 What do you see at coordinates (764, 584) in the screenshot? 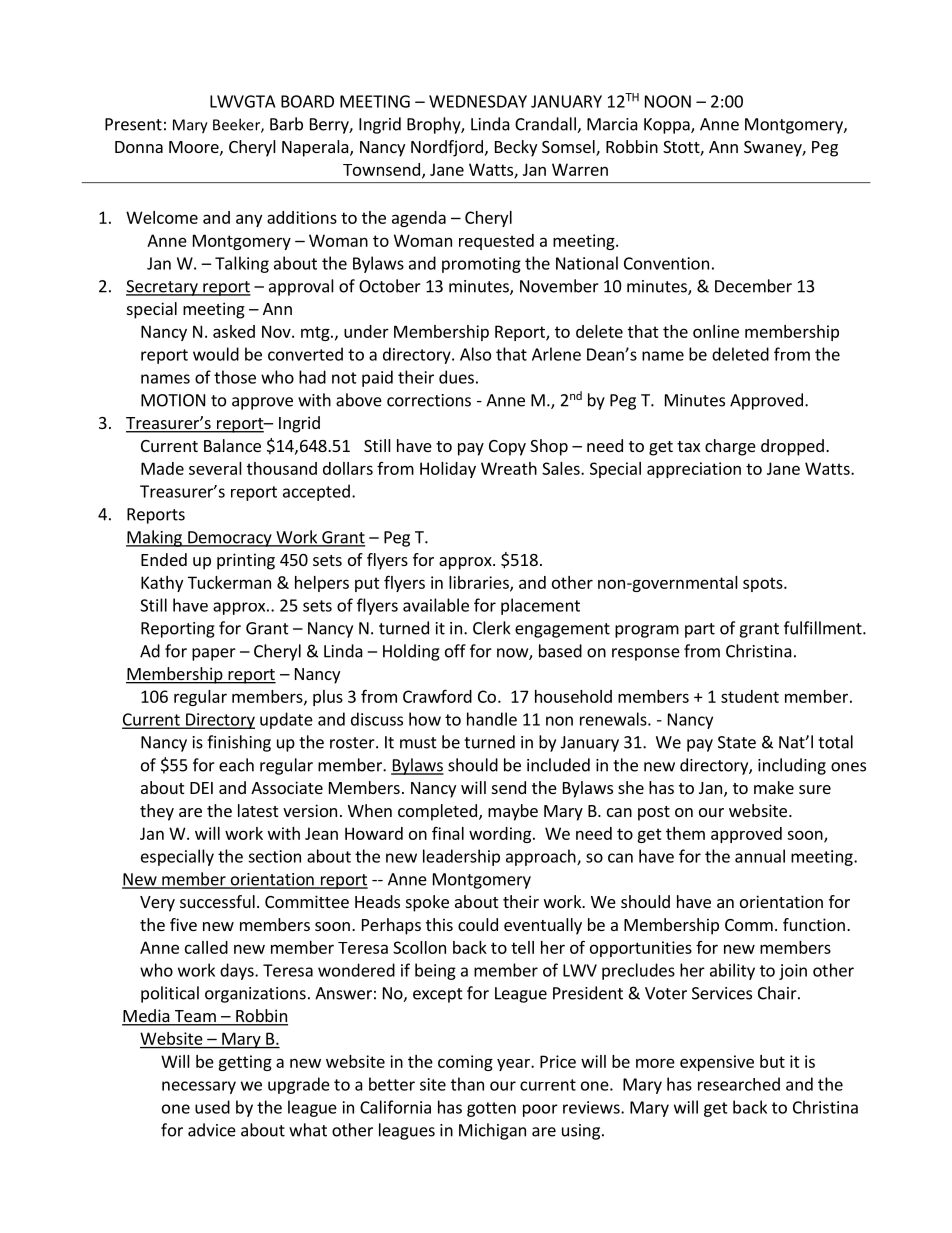
I see `spots` at bounding box center [764, 584].
